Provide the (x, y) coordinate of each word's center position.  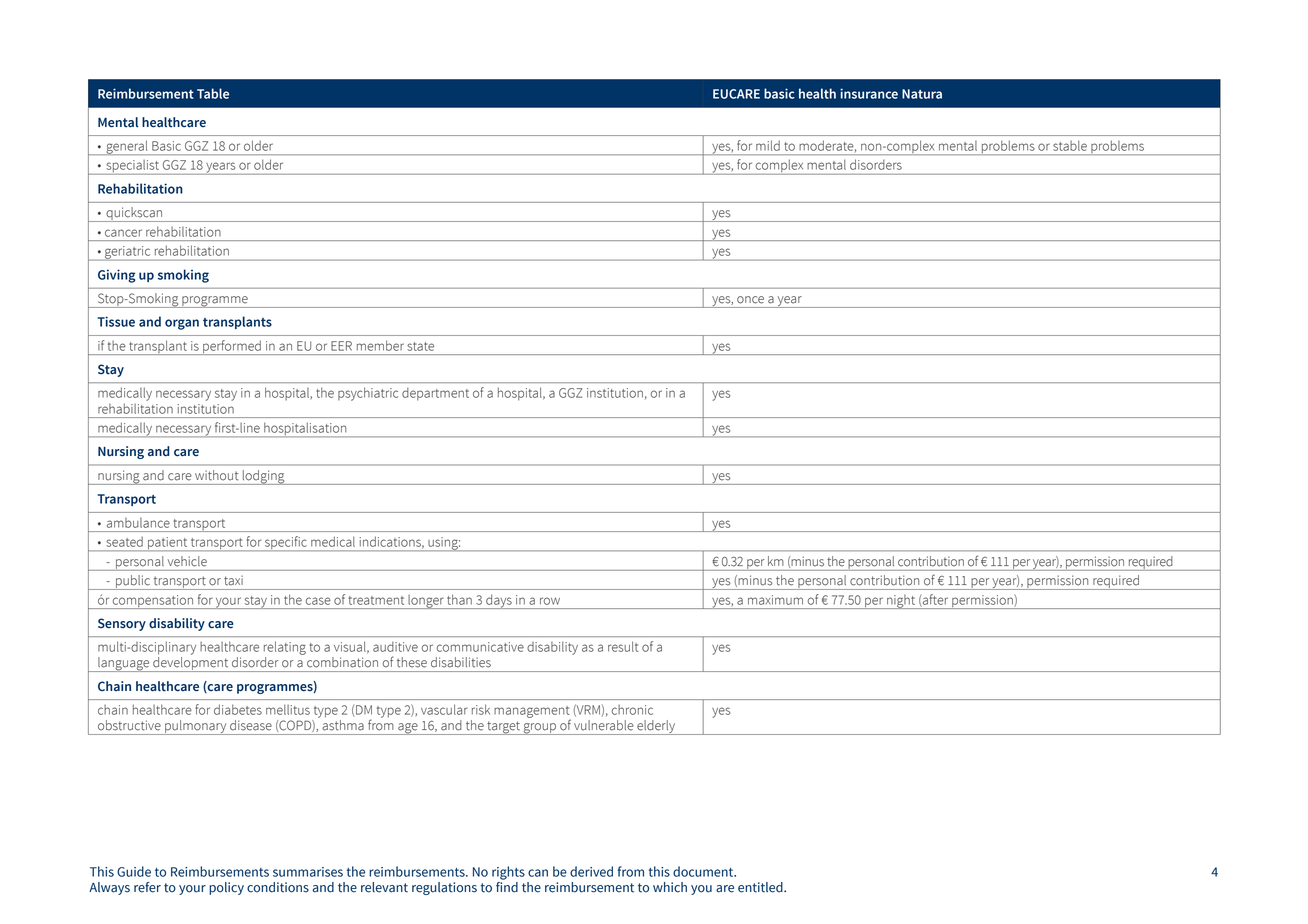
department (435, 394)
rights (508, 873)
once (750, 300)
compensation (153, 602)
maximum (775, 600)
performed (232, 347)
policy (226, 888)
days (499, 601)
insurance (869, 93)
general (127, 147)
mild (768, 145)
